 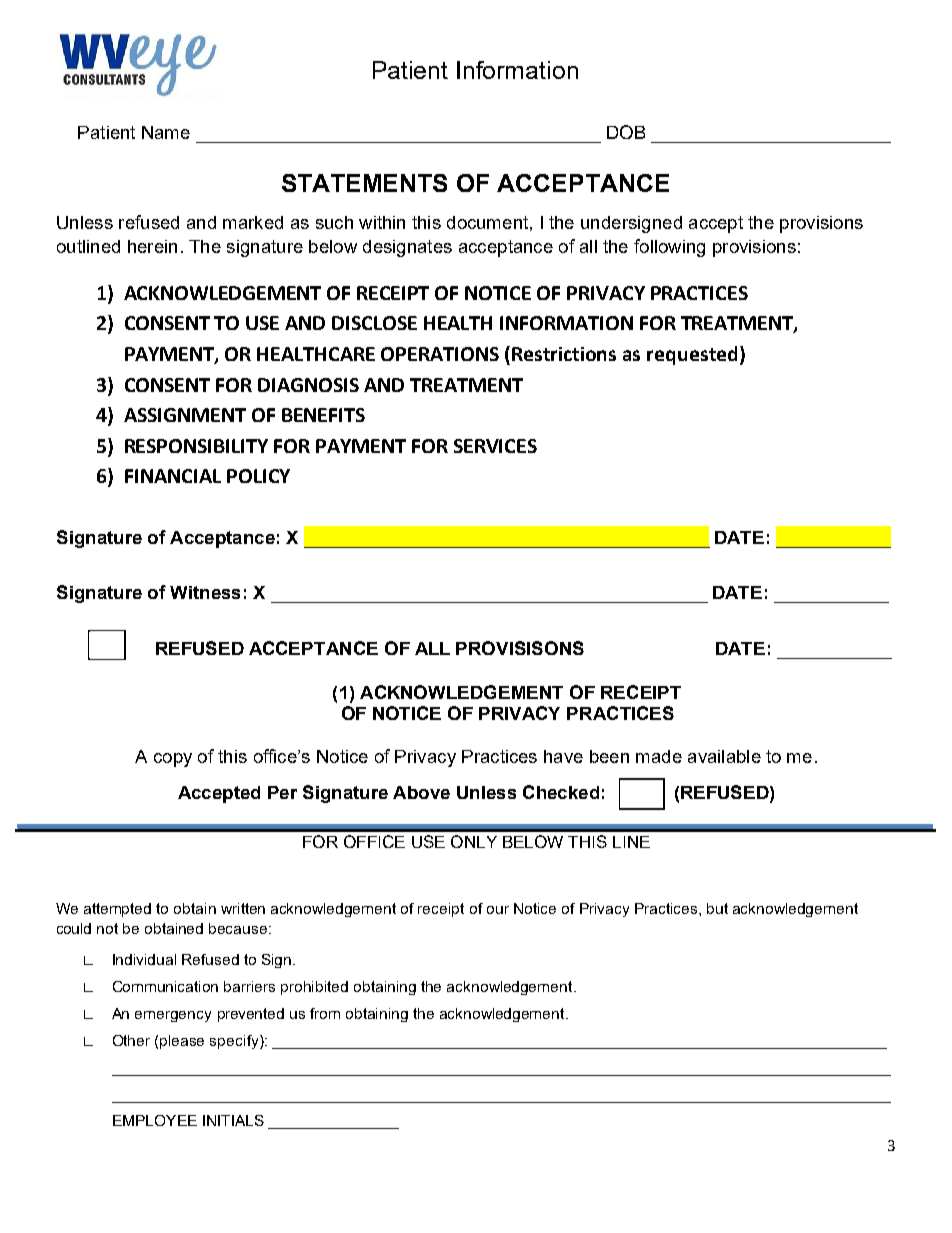 What do you see at coordinates (626, 132) in the document?
I see `DOB` at bounding box center [626, 132].
